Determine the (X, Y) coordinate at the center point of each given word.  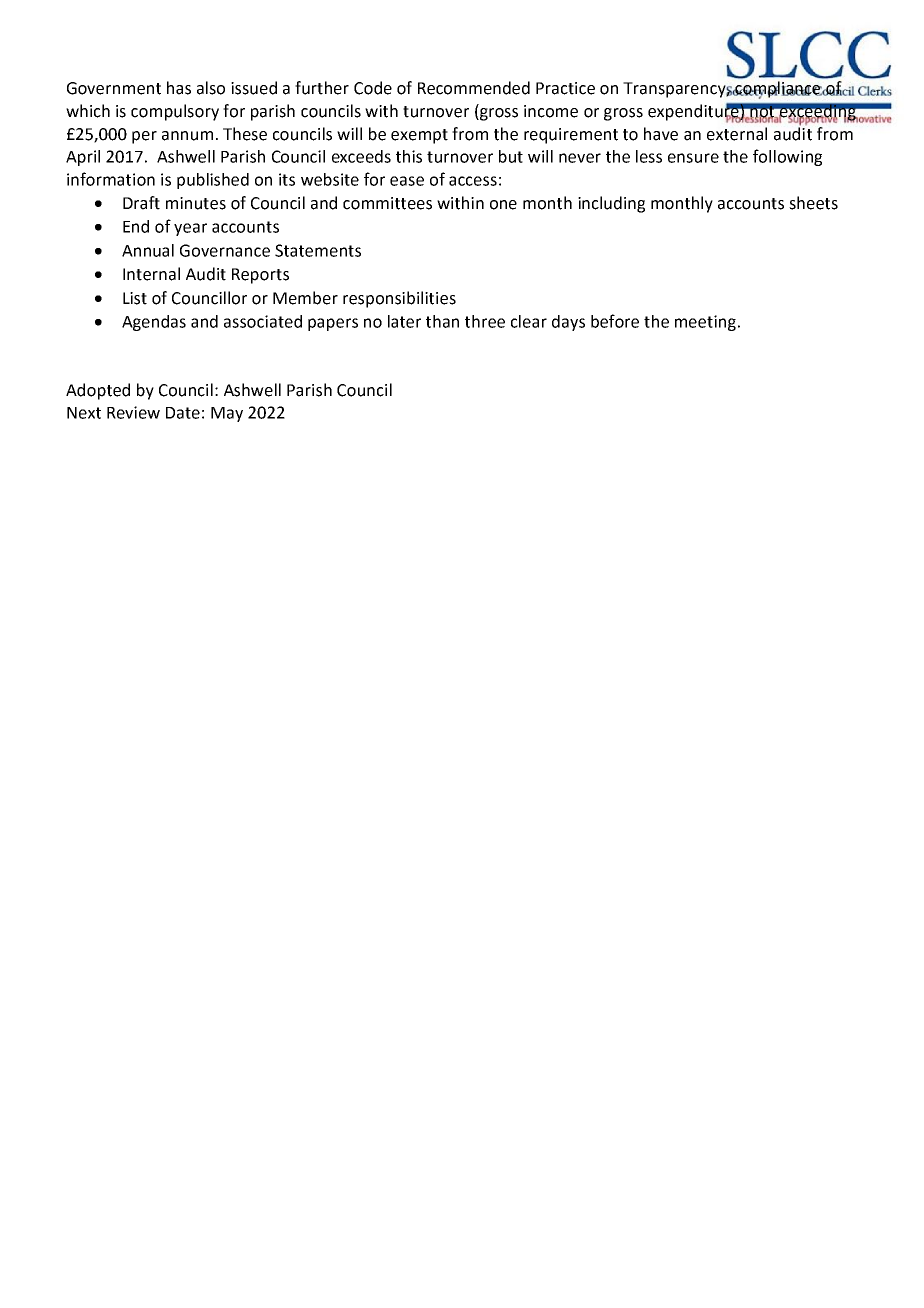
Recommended (474, 88)
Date (183, 413)
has (179, 88)
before (615, 321)
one (503, 205)
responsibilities (399, 299)
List (135, 298)
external (737, 134)
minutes (196, 203)
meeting (705, 323)
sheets (813, 203)
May (227, 414)
